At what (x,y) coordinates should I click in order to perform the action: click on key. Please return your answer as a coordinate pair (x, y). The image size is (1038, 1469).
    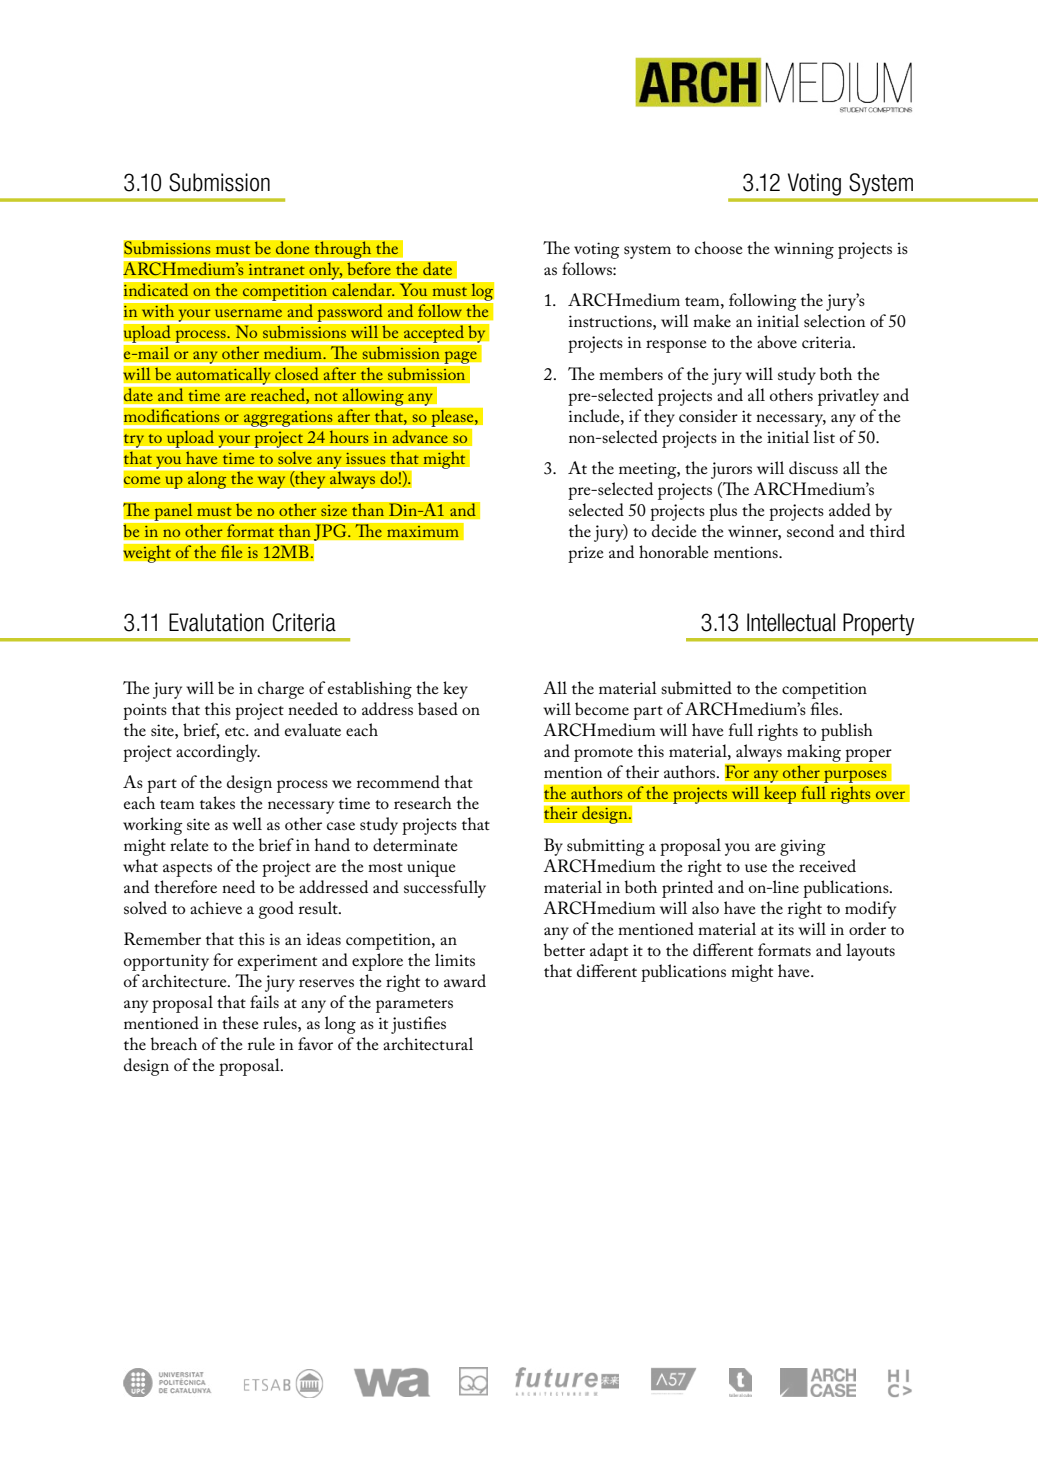
    Looking at the image, I should click on (455, 690).
